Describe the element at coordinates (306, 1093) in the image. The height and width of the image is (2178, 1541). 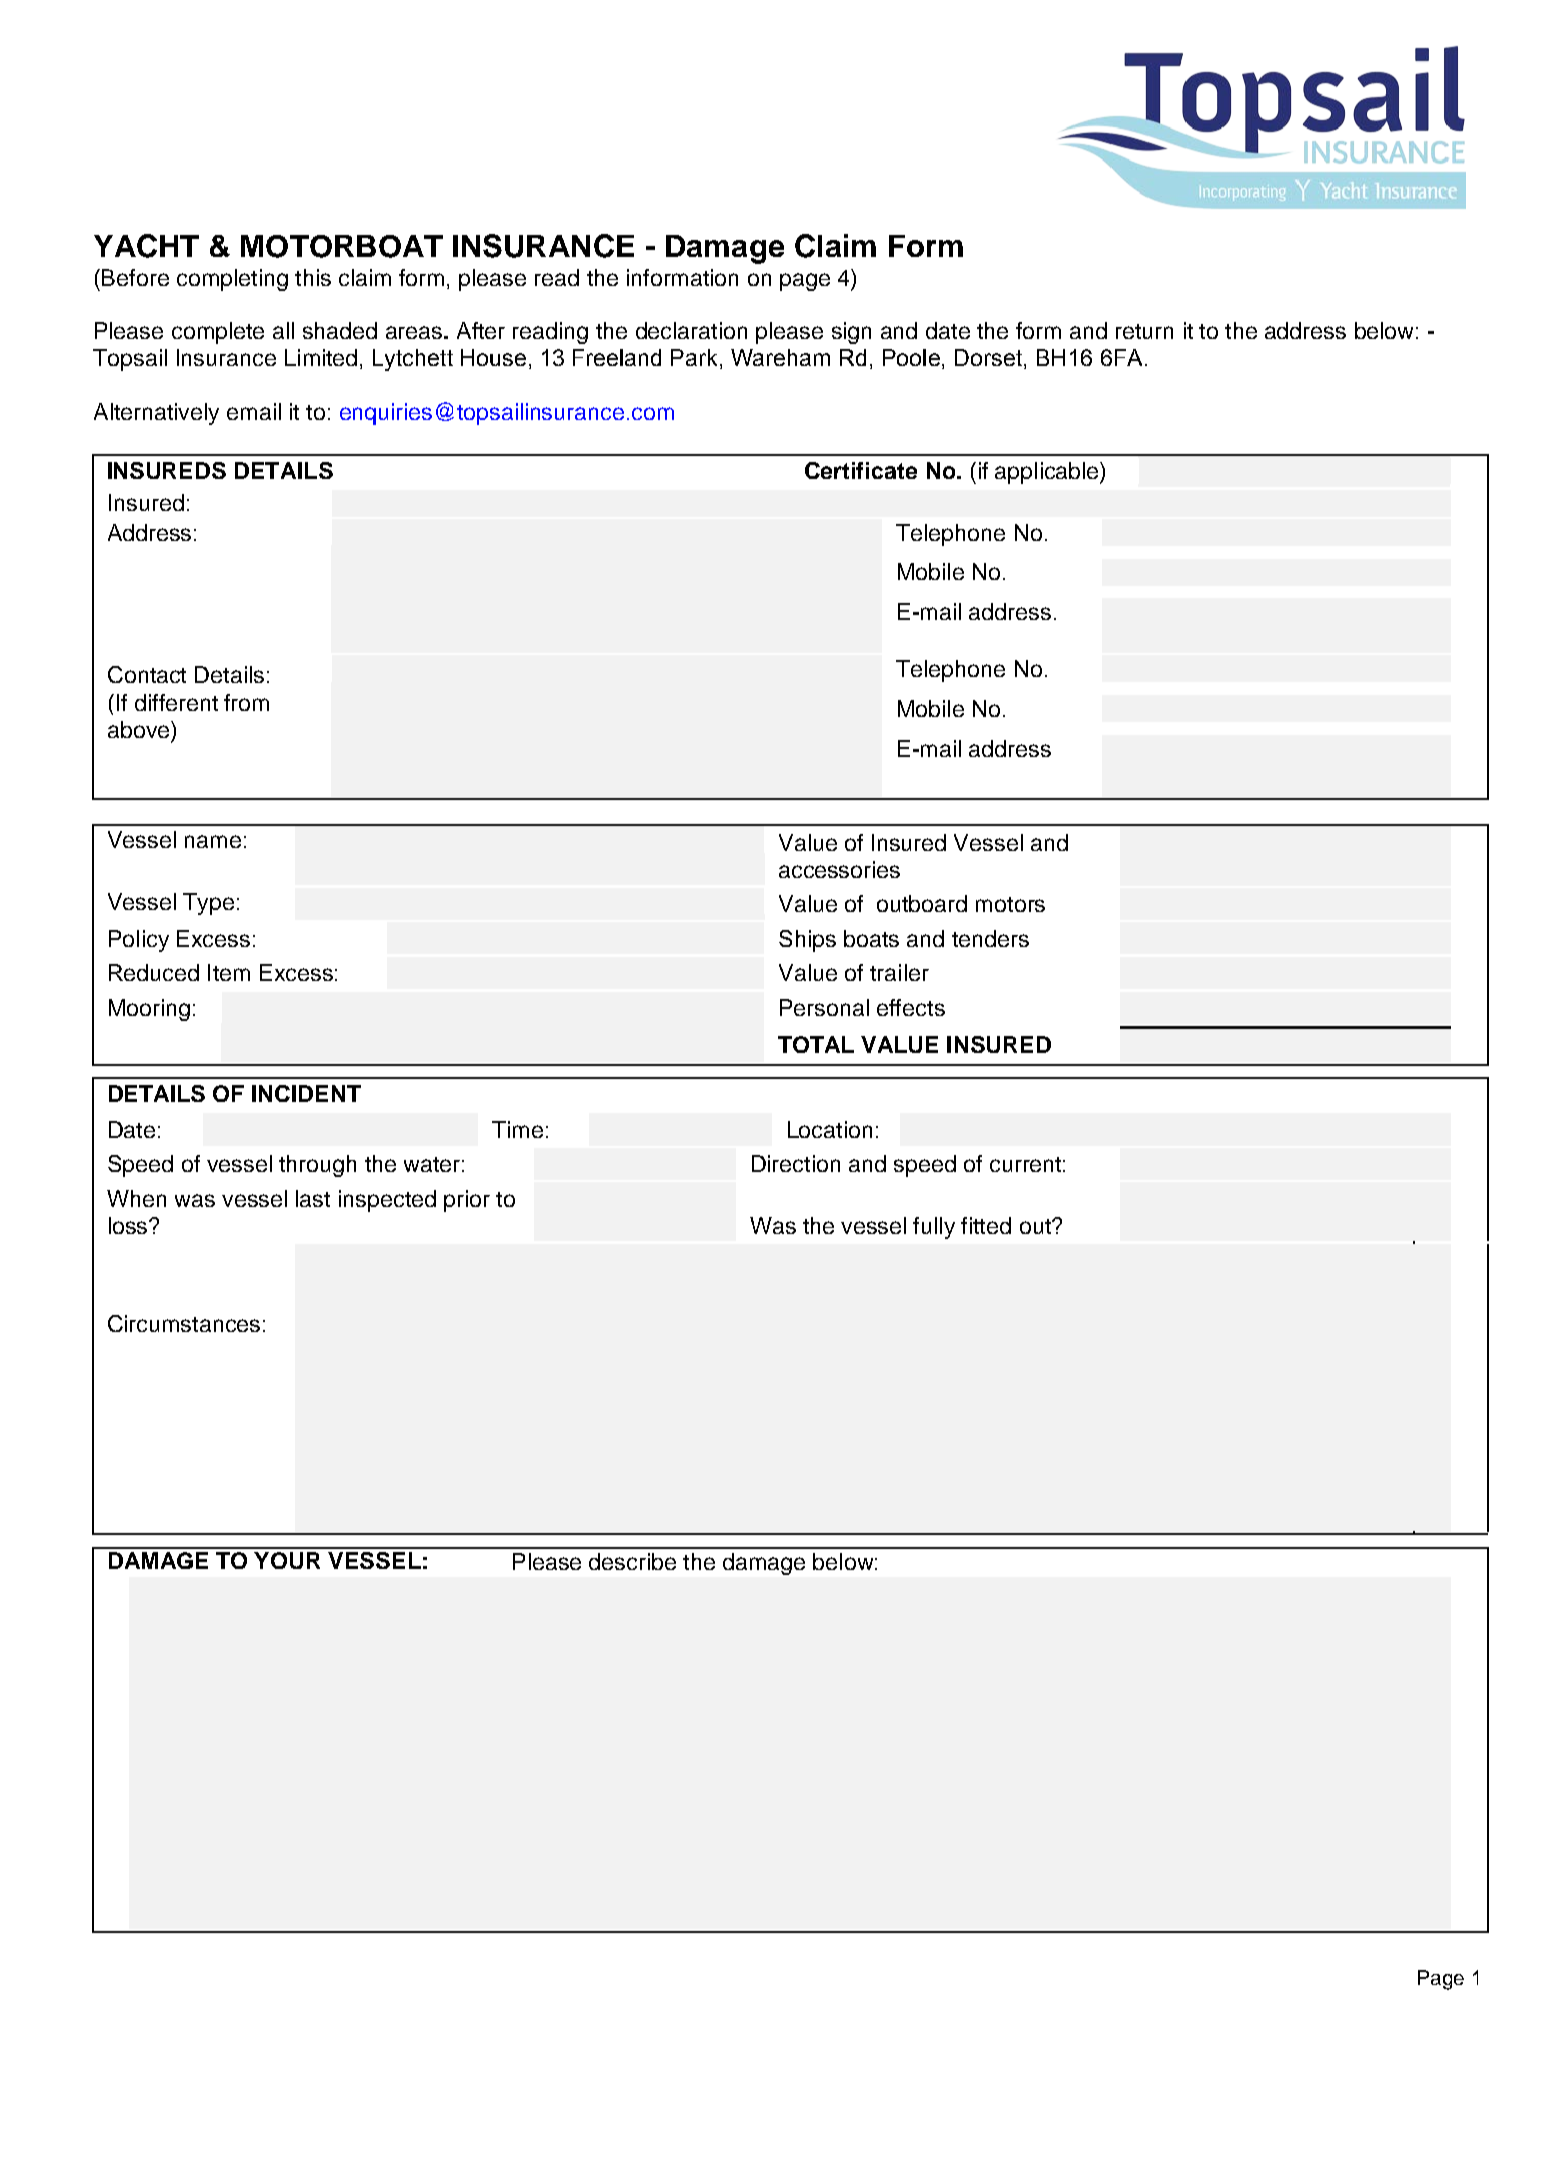
I see `INCIDENT` at that location.
